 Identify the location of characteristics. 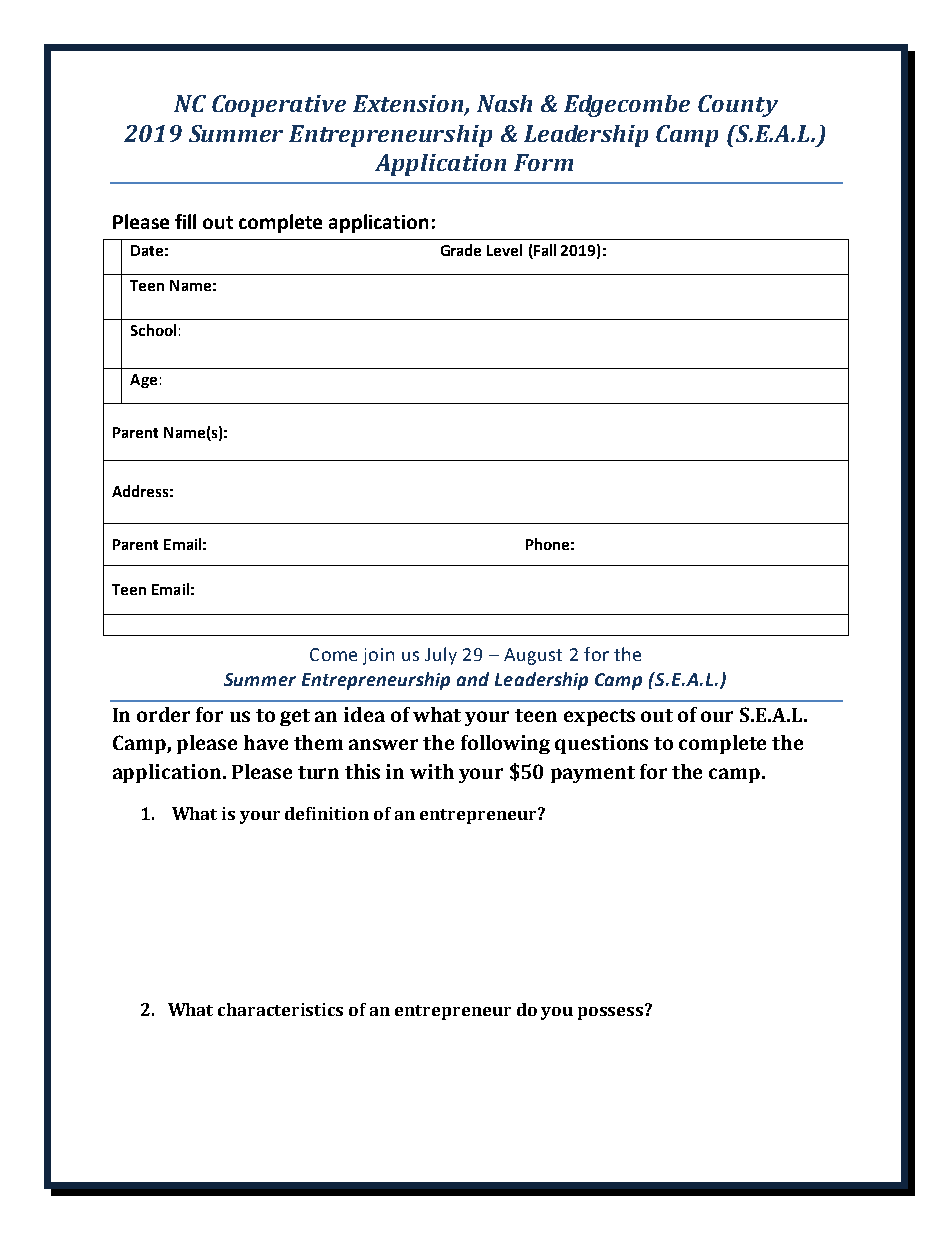
(280, 1009).
